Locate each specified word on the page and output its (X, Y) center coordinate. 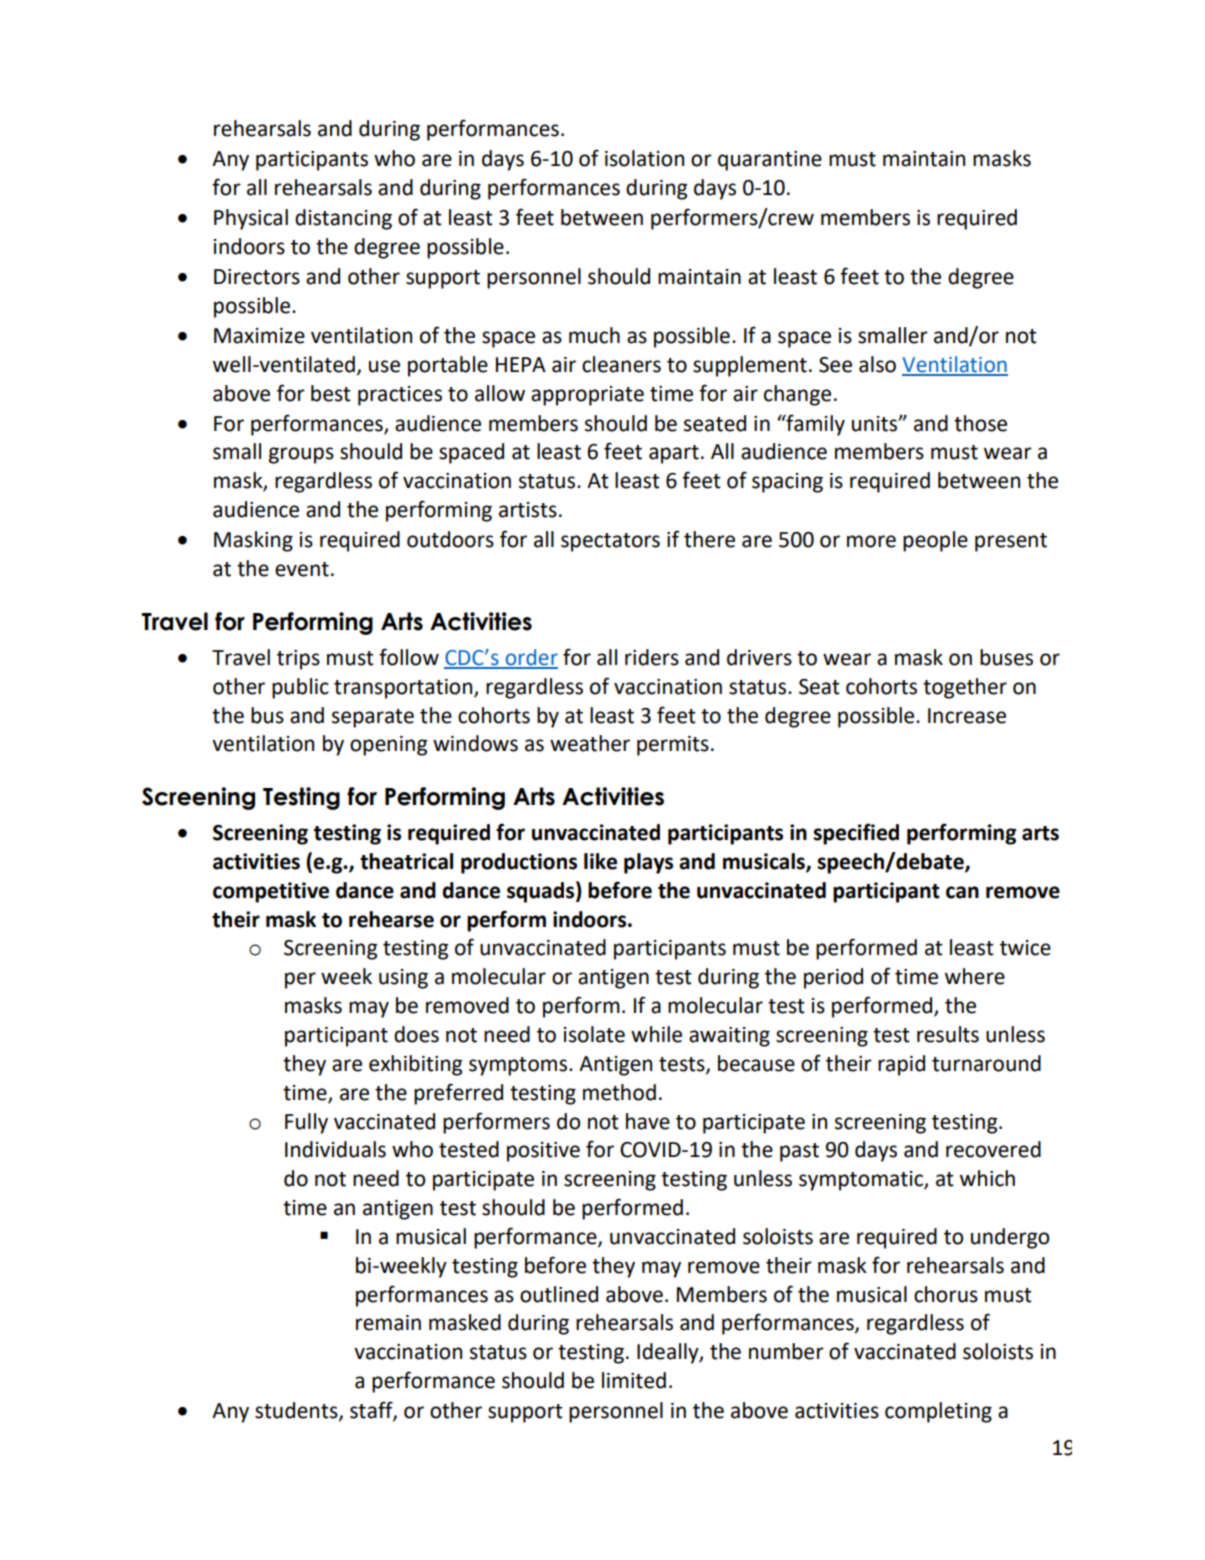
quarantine (770, 161)
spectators (610, 542)
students (297, 1411)
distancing (343, 219)
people (935, 541)
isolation (644, 158)
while (656, 1034)
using (403, 979)
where (975, 976)
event (302, 569)
